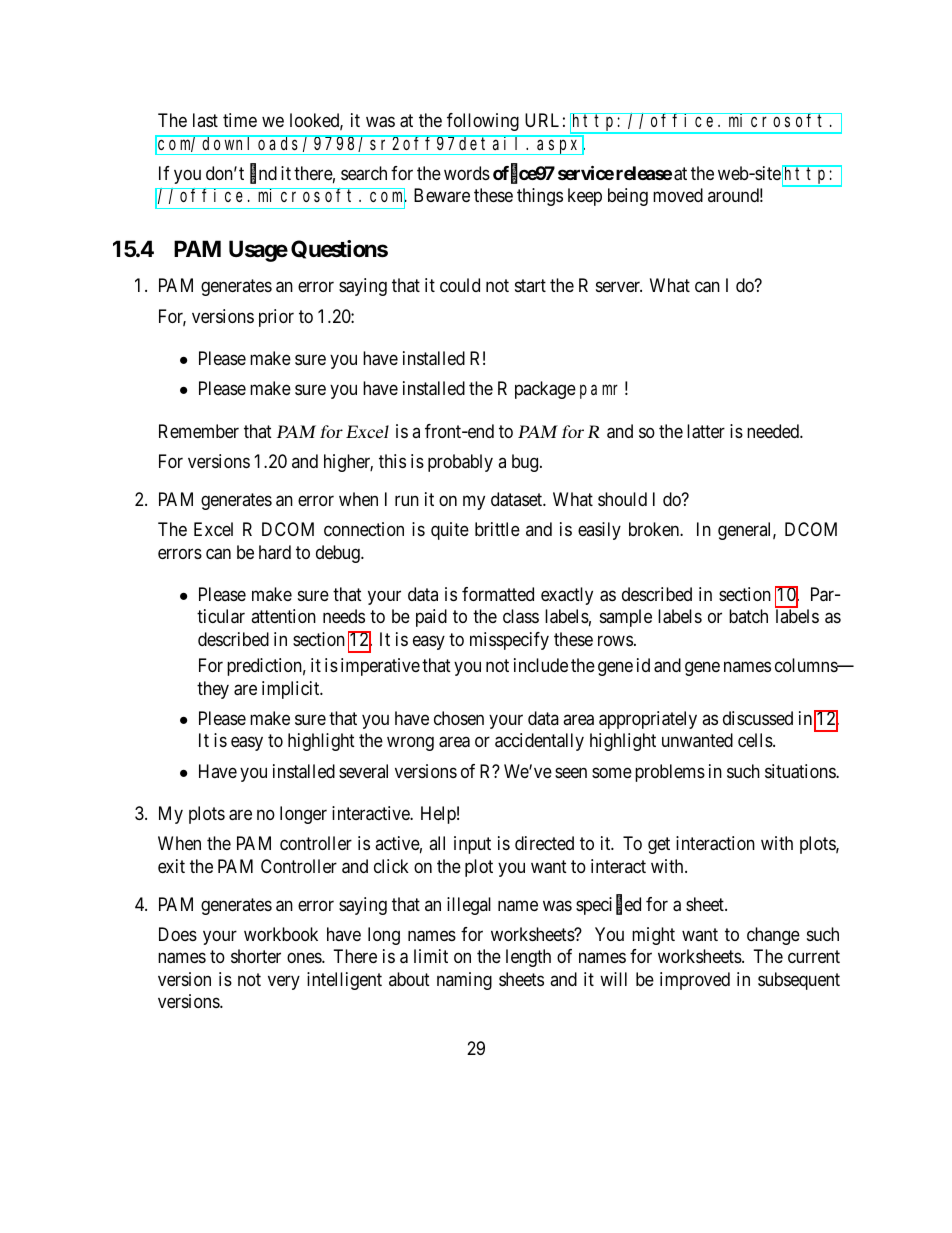 The height and width of the image is (1233, 952). I want to click on time, so click(240, 120).
